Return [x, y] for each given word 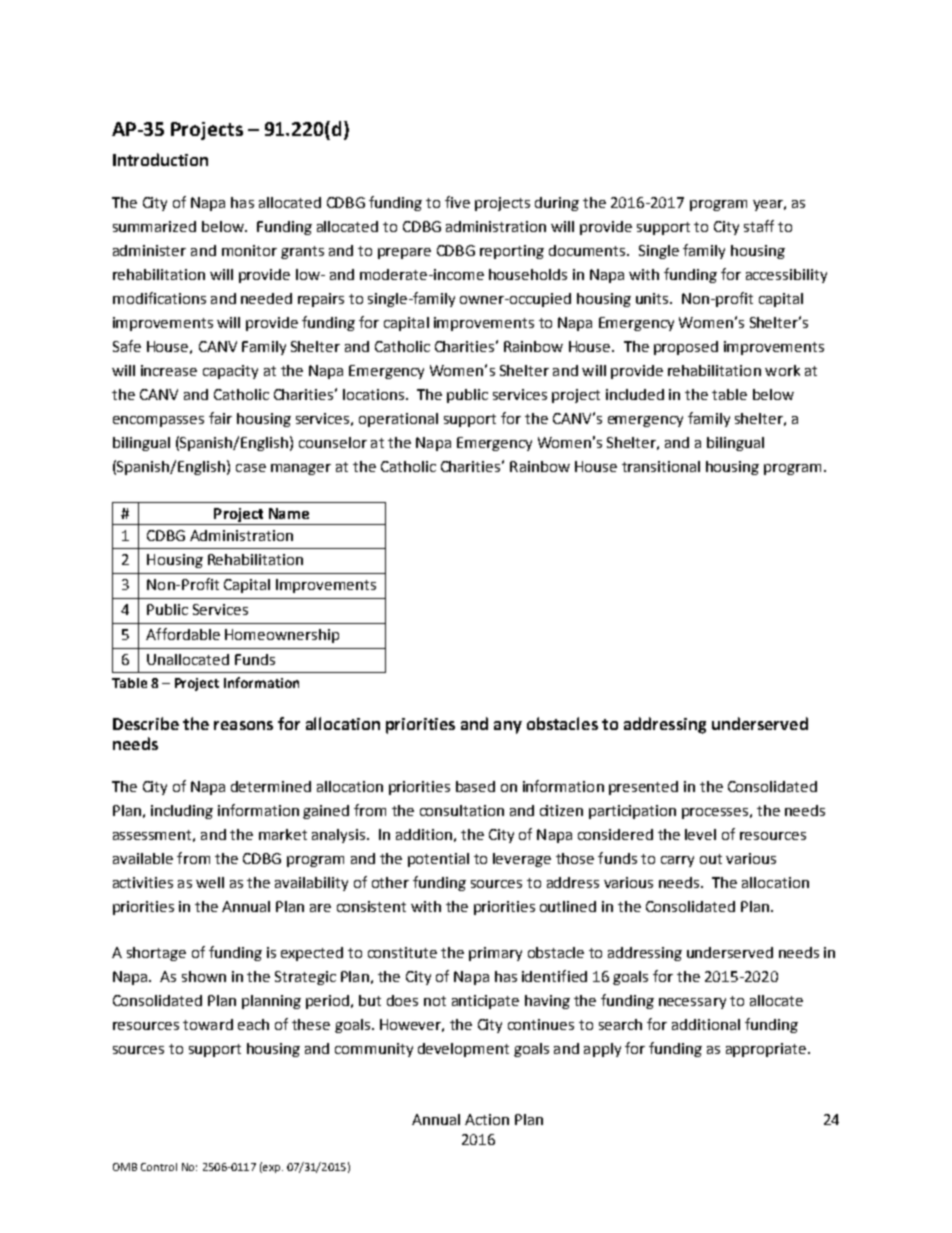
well [210, 882]
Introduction [160, 159]
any [508, 727]
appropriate [767, 1050]
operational [398, 420]
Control [159, 1167]
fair [220, 418]
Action [487, 1119]
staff [759, 226]
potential [438, 860]
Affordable [183, 634]
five [457, 202]
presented [643, 788]
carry [677, 861]
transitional [661, 466]
